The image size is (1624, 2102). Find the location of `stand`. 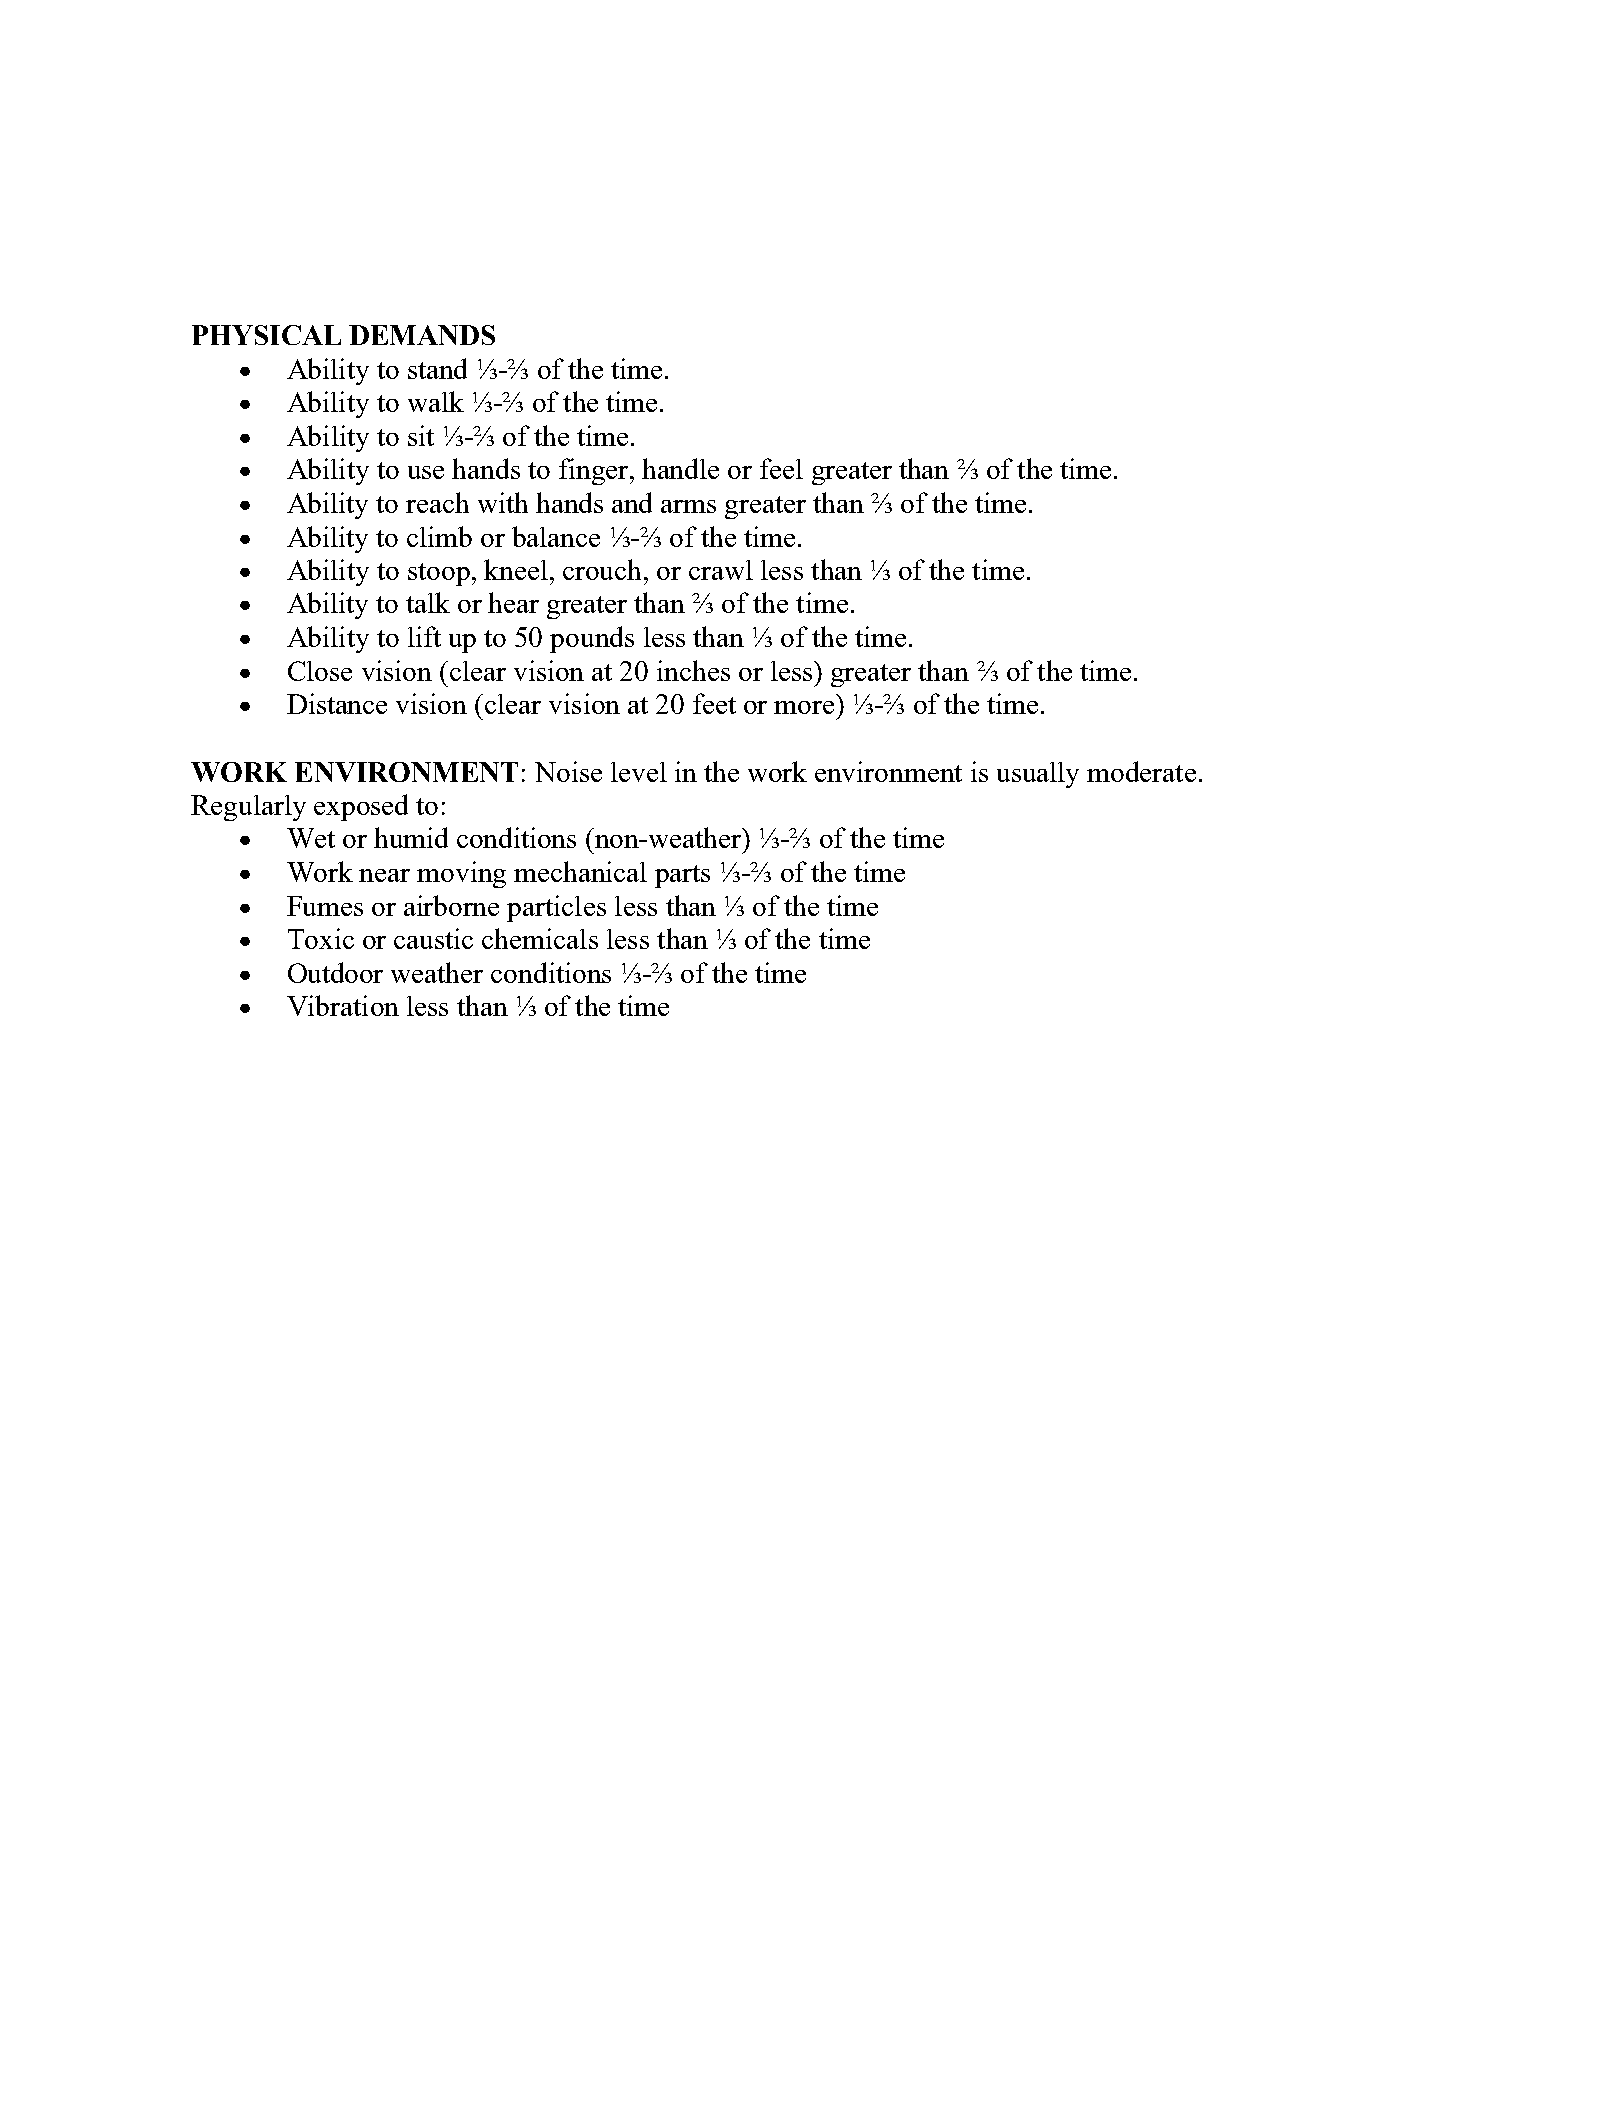

stand is located at coordinates (437, 368).
